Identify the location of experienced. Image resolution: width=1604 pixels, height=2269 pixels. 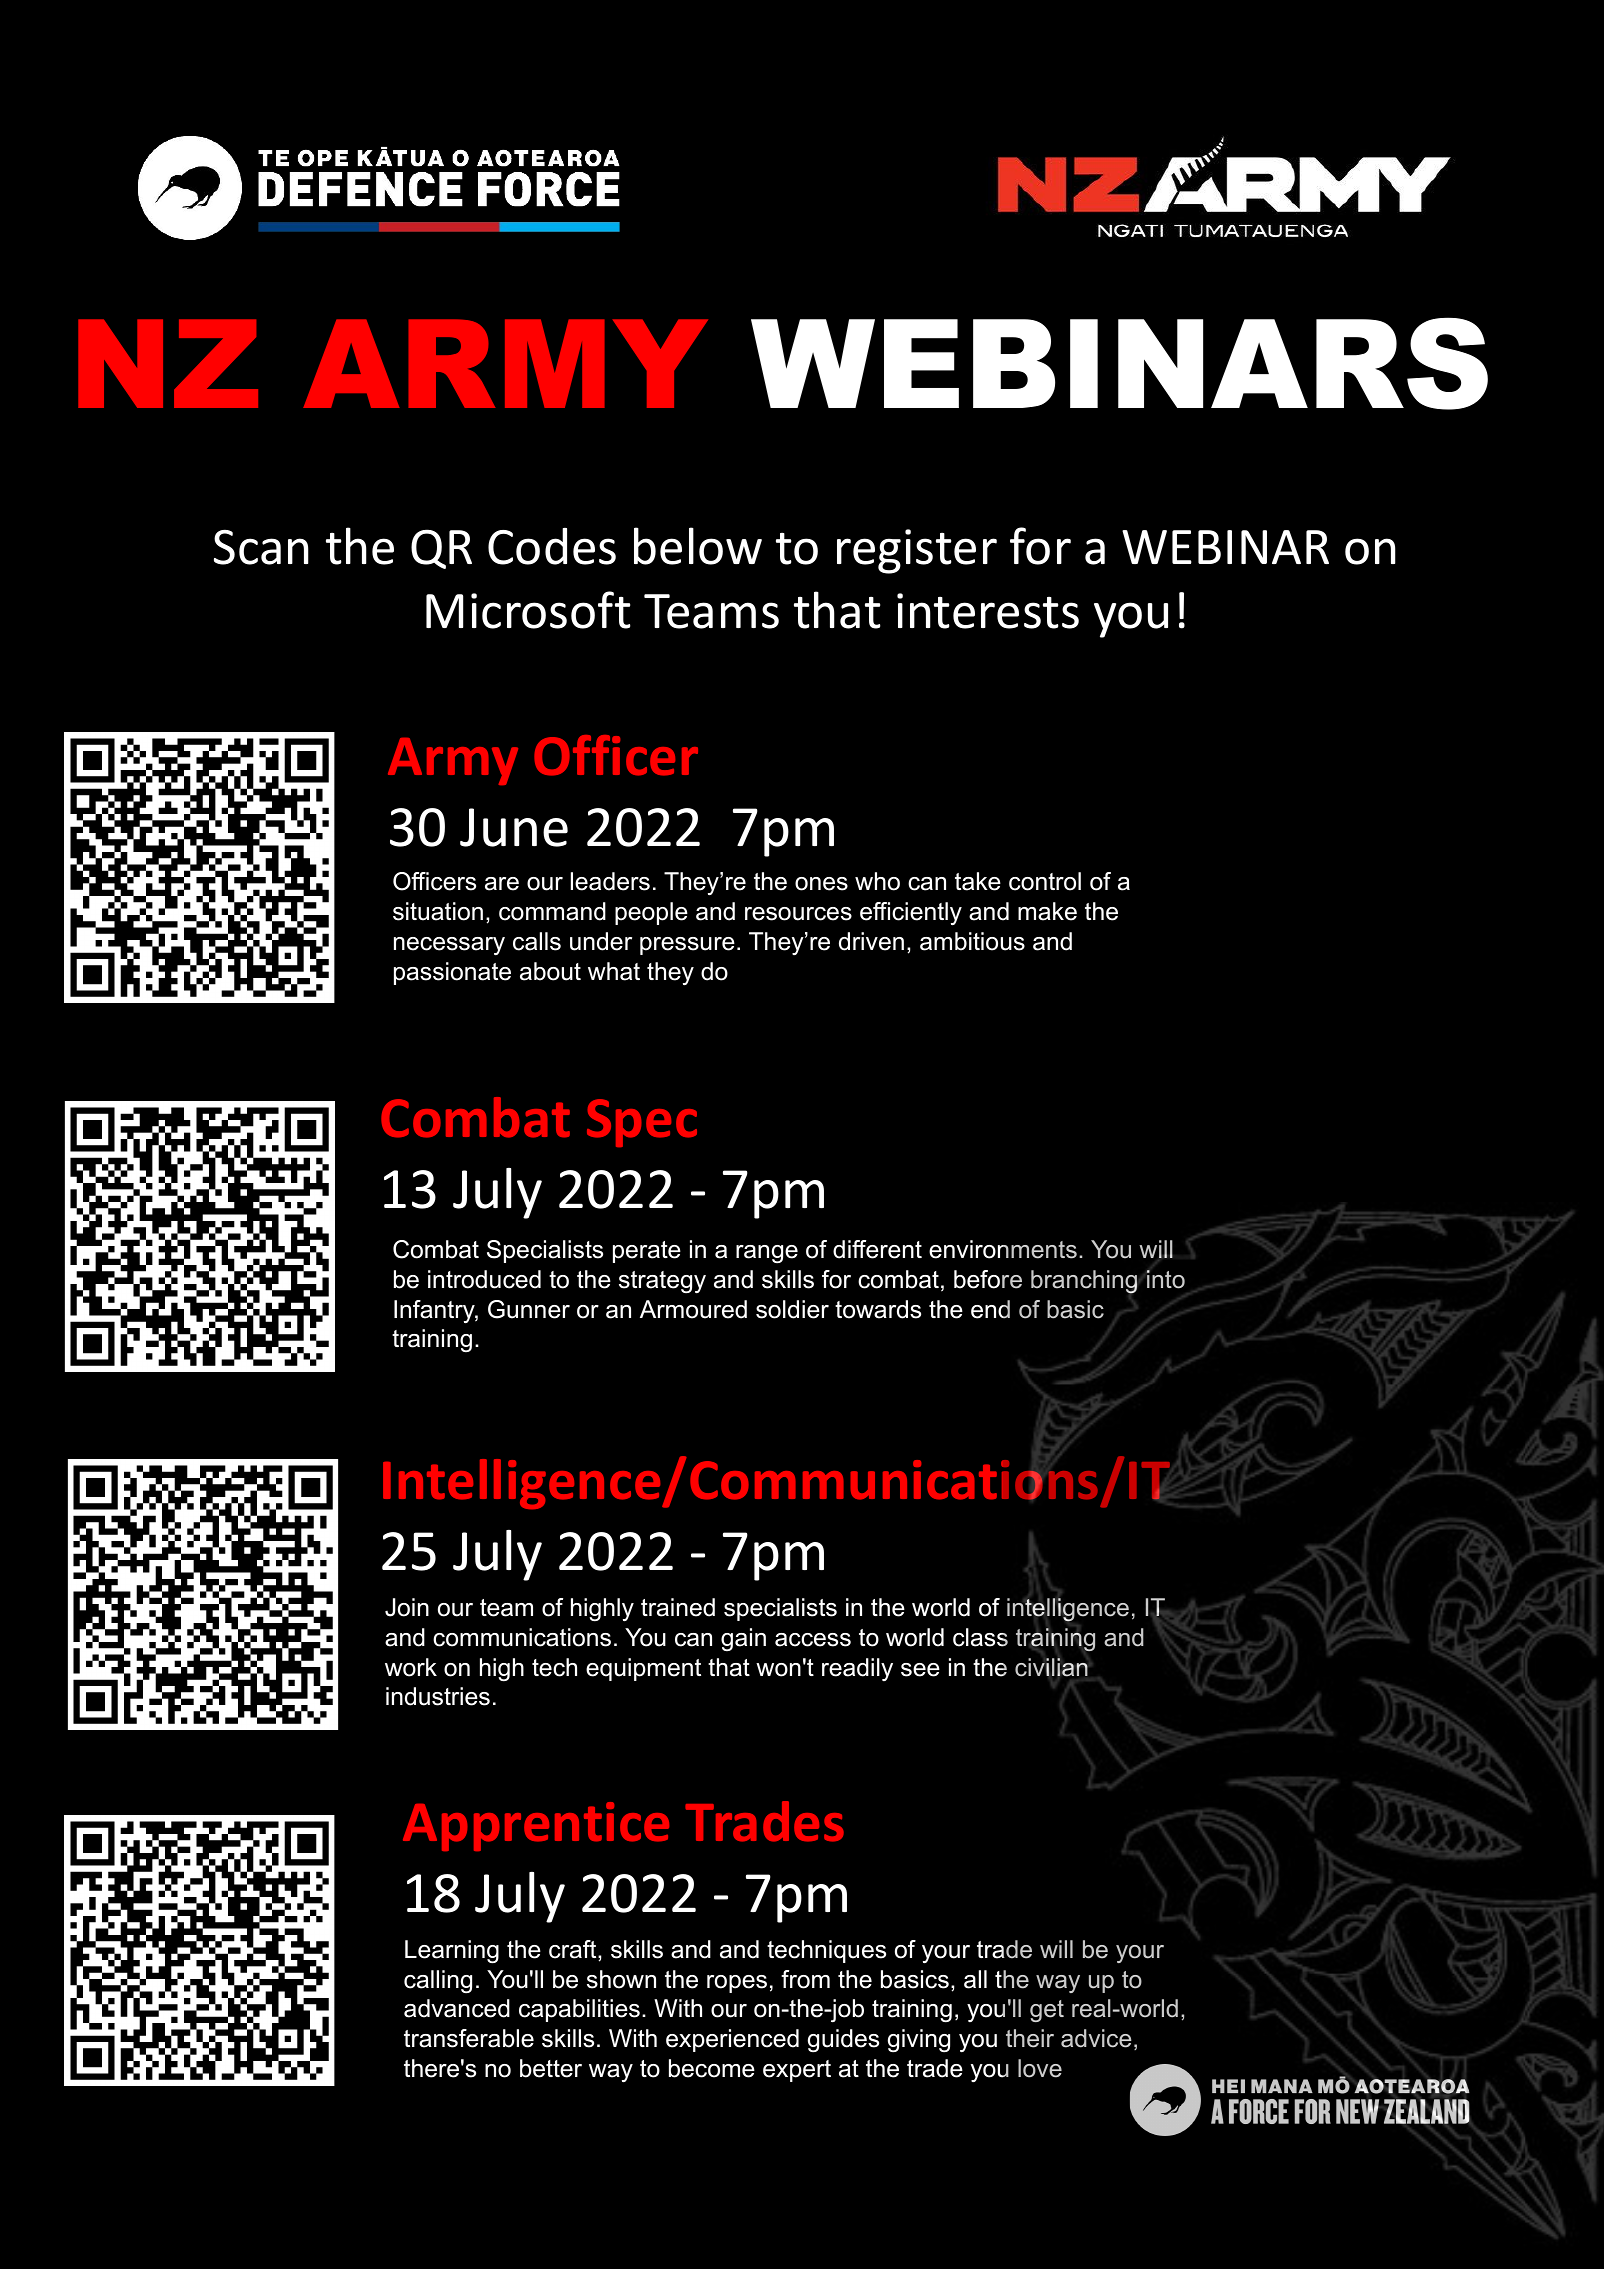
(732, 2040).
